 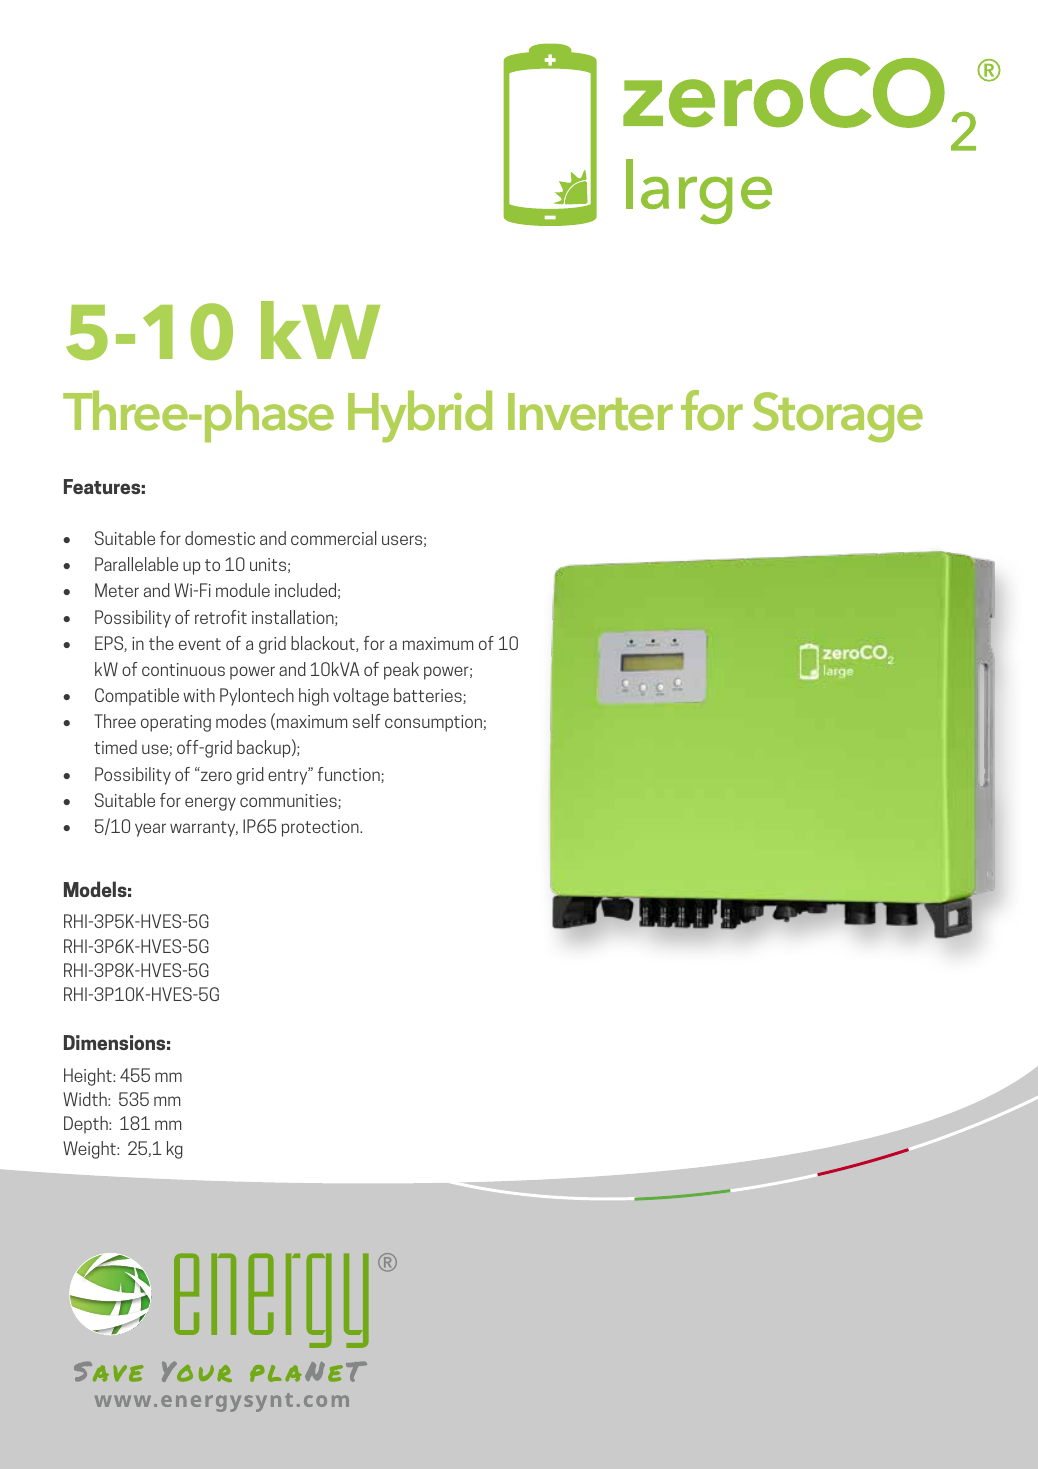 What do you see at coordinates (90, 1150) in the screenshot?
I see `Weight` at bounding box center [90, 1150].
